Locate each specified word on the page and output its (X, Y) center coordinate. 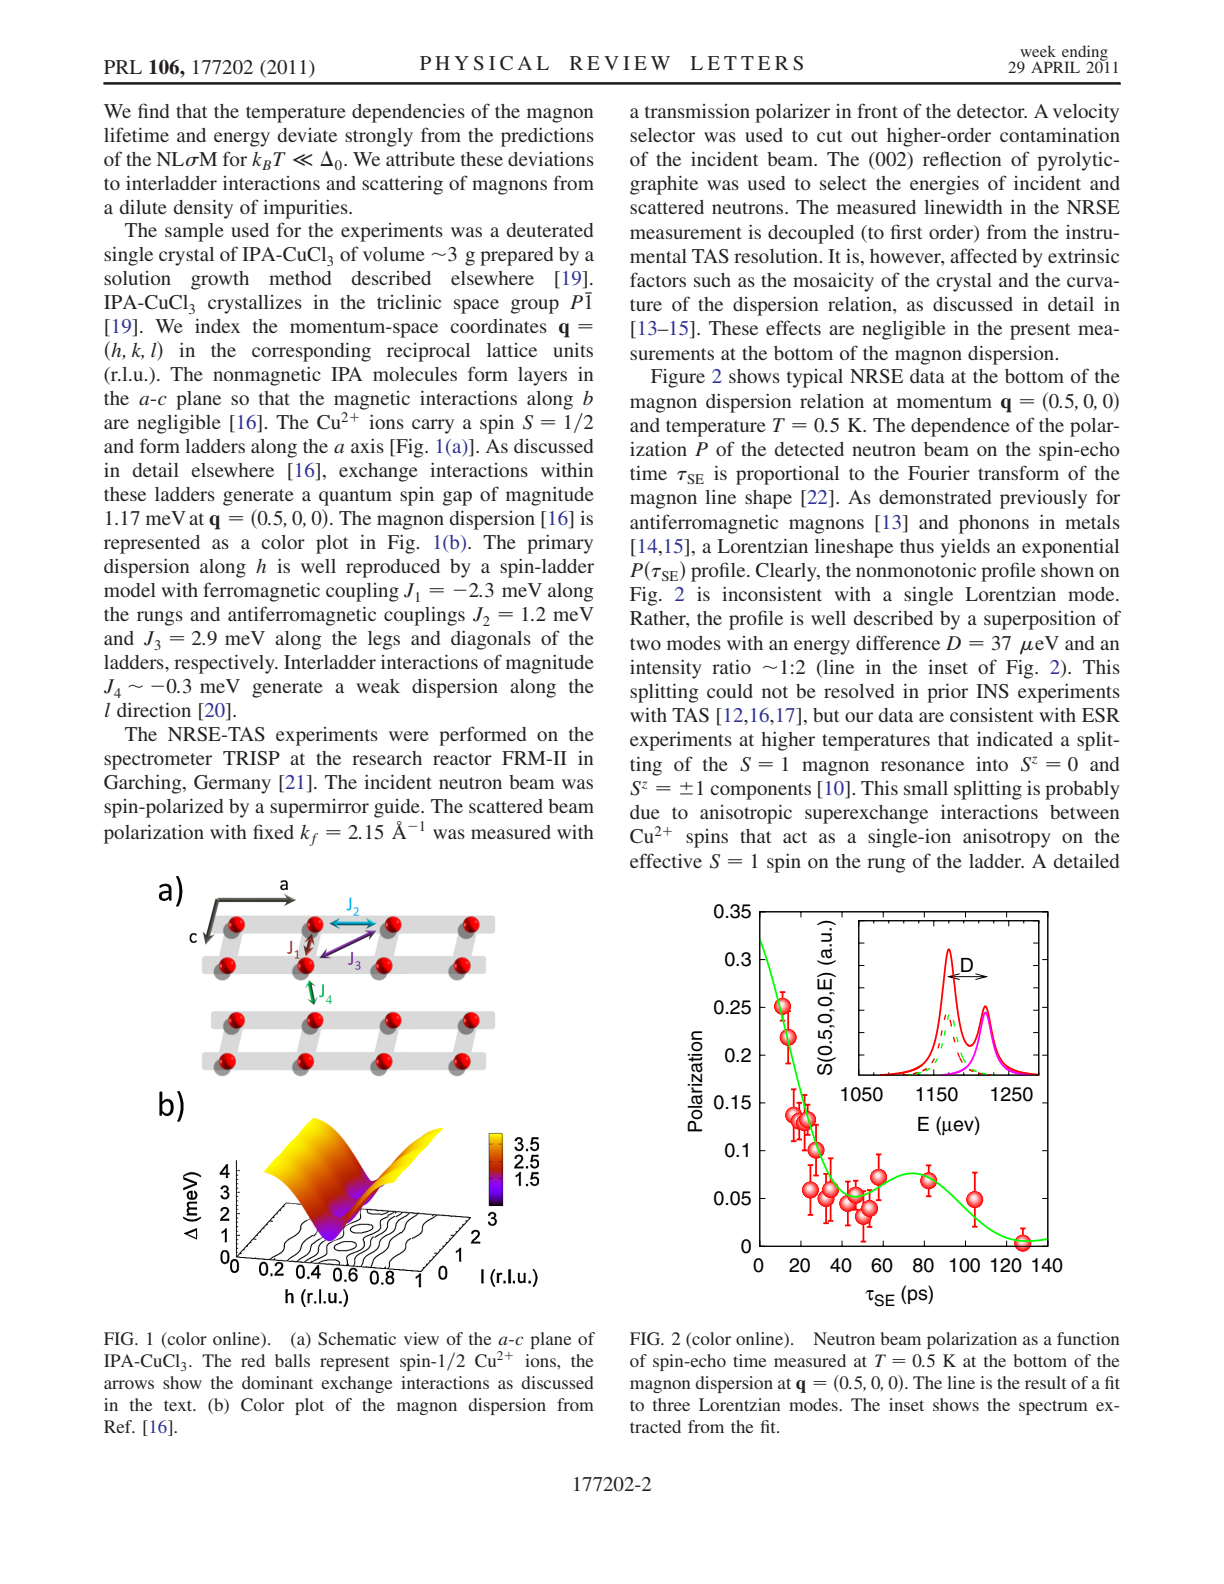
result (1045, 1382)
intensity (666, 669)
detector (992, 111)
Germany (232, 784)
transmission (697, 111)
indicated (1015, 739)
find (153, 110)
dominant (277, 1382)
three (671, 1404)
